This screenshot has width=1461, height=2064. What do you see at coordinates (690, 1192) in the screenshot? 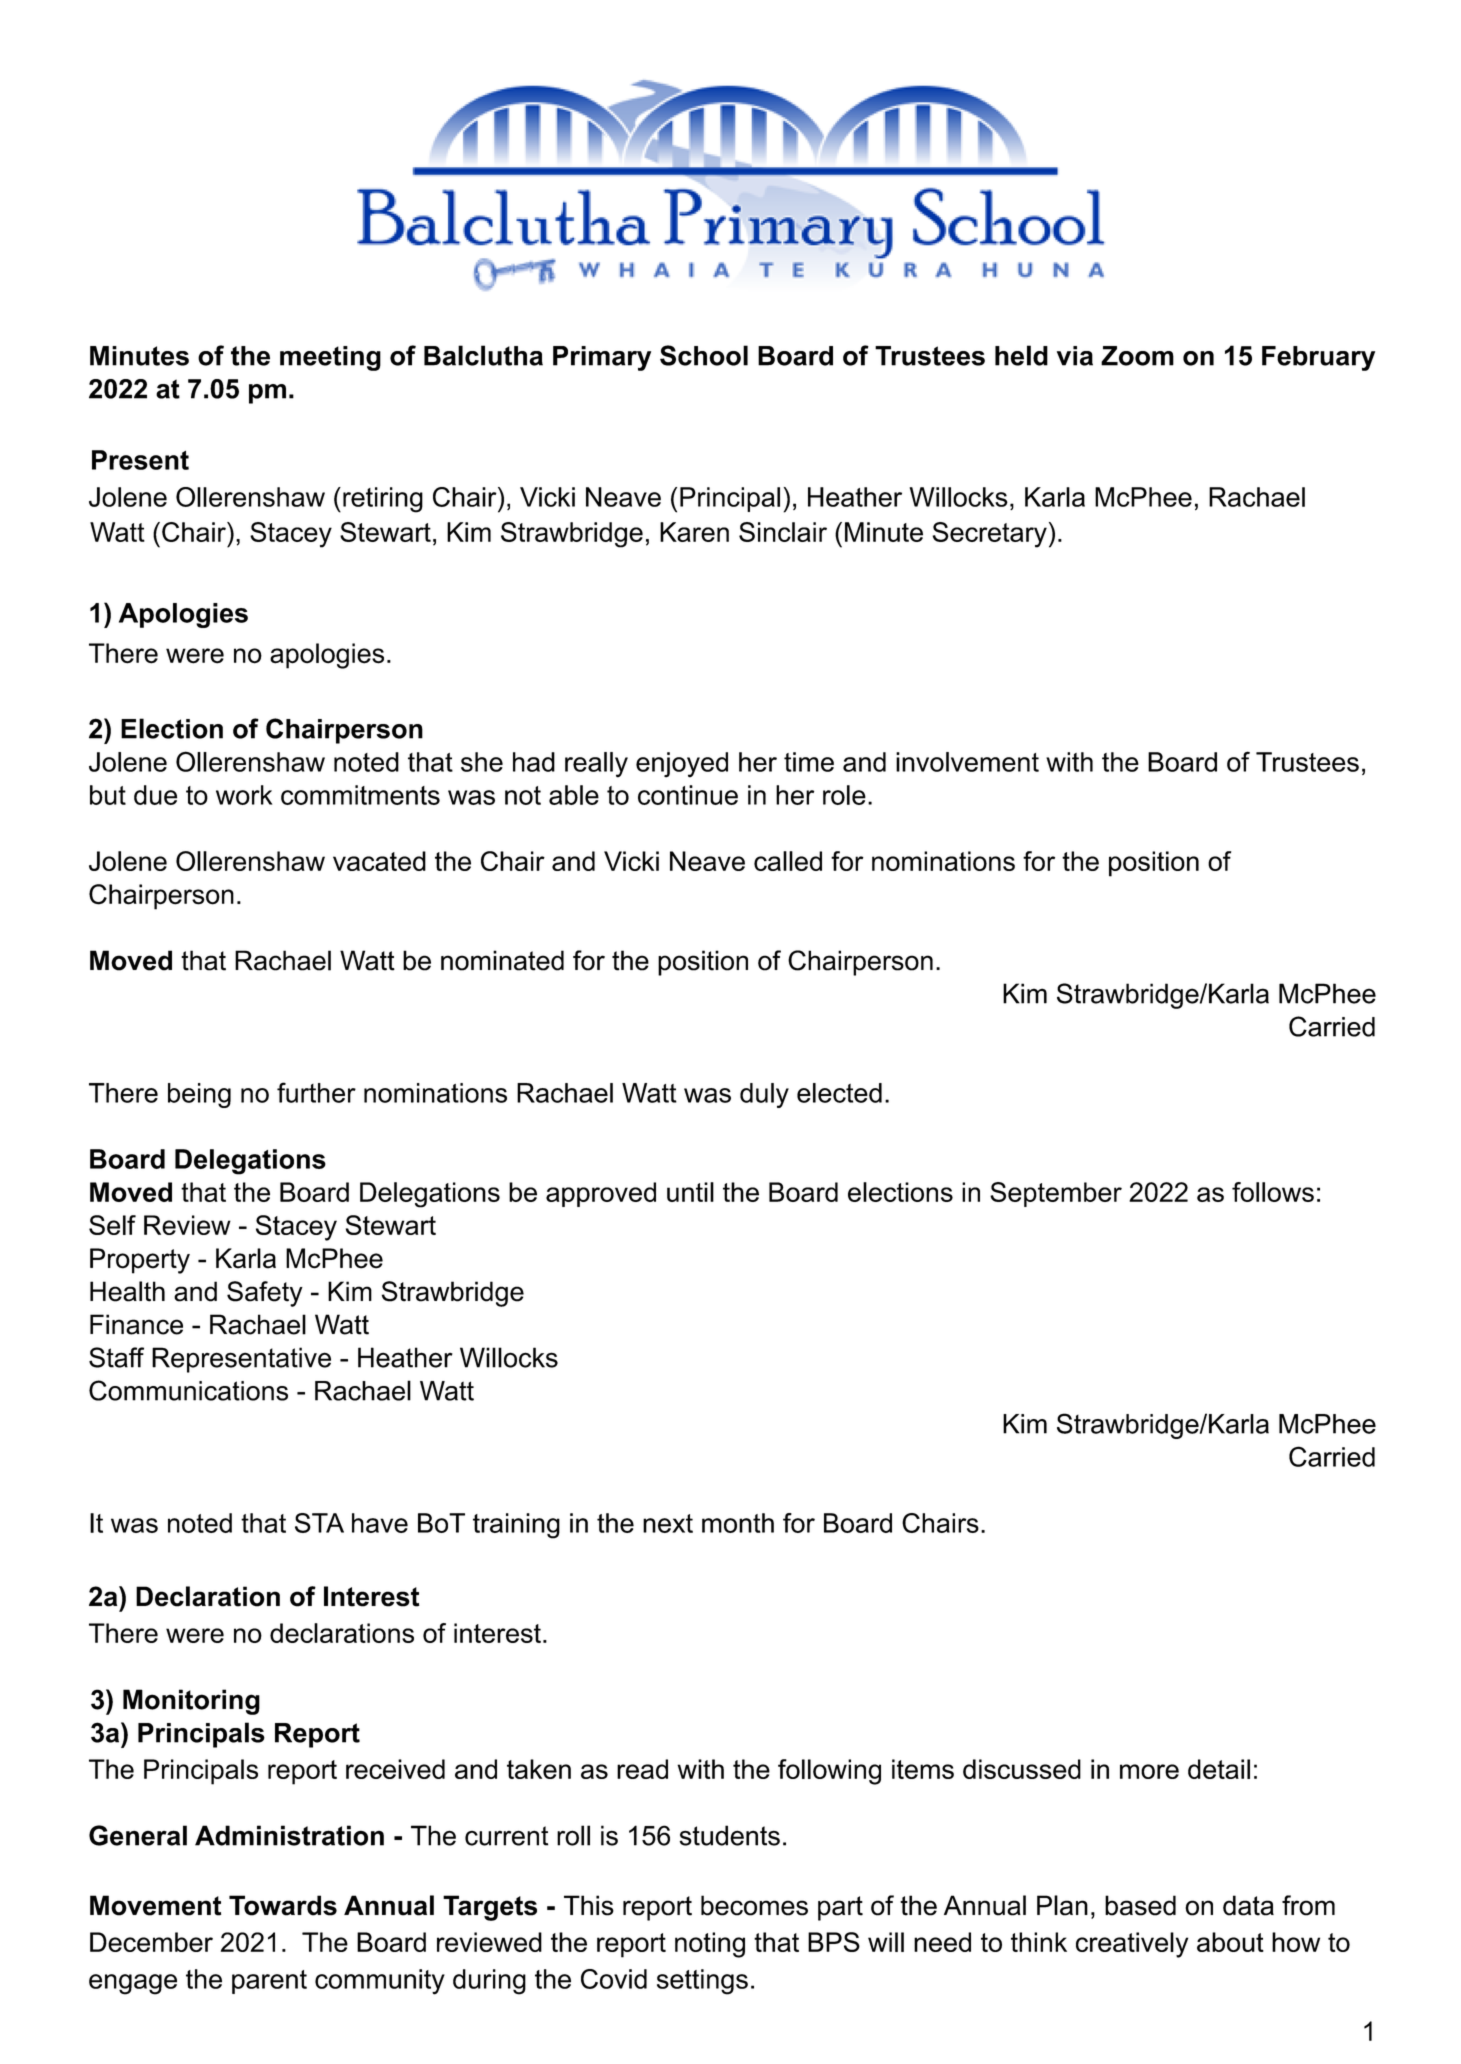
I see `until` at bounding box center [690, 1192].
